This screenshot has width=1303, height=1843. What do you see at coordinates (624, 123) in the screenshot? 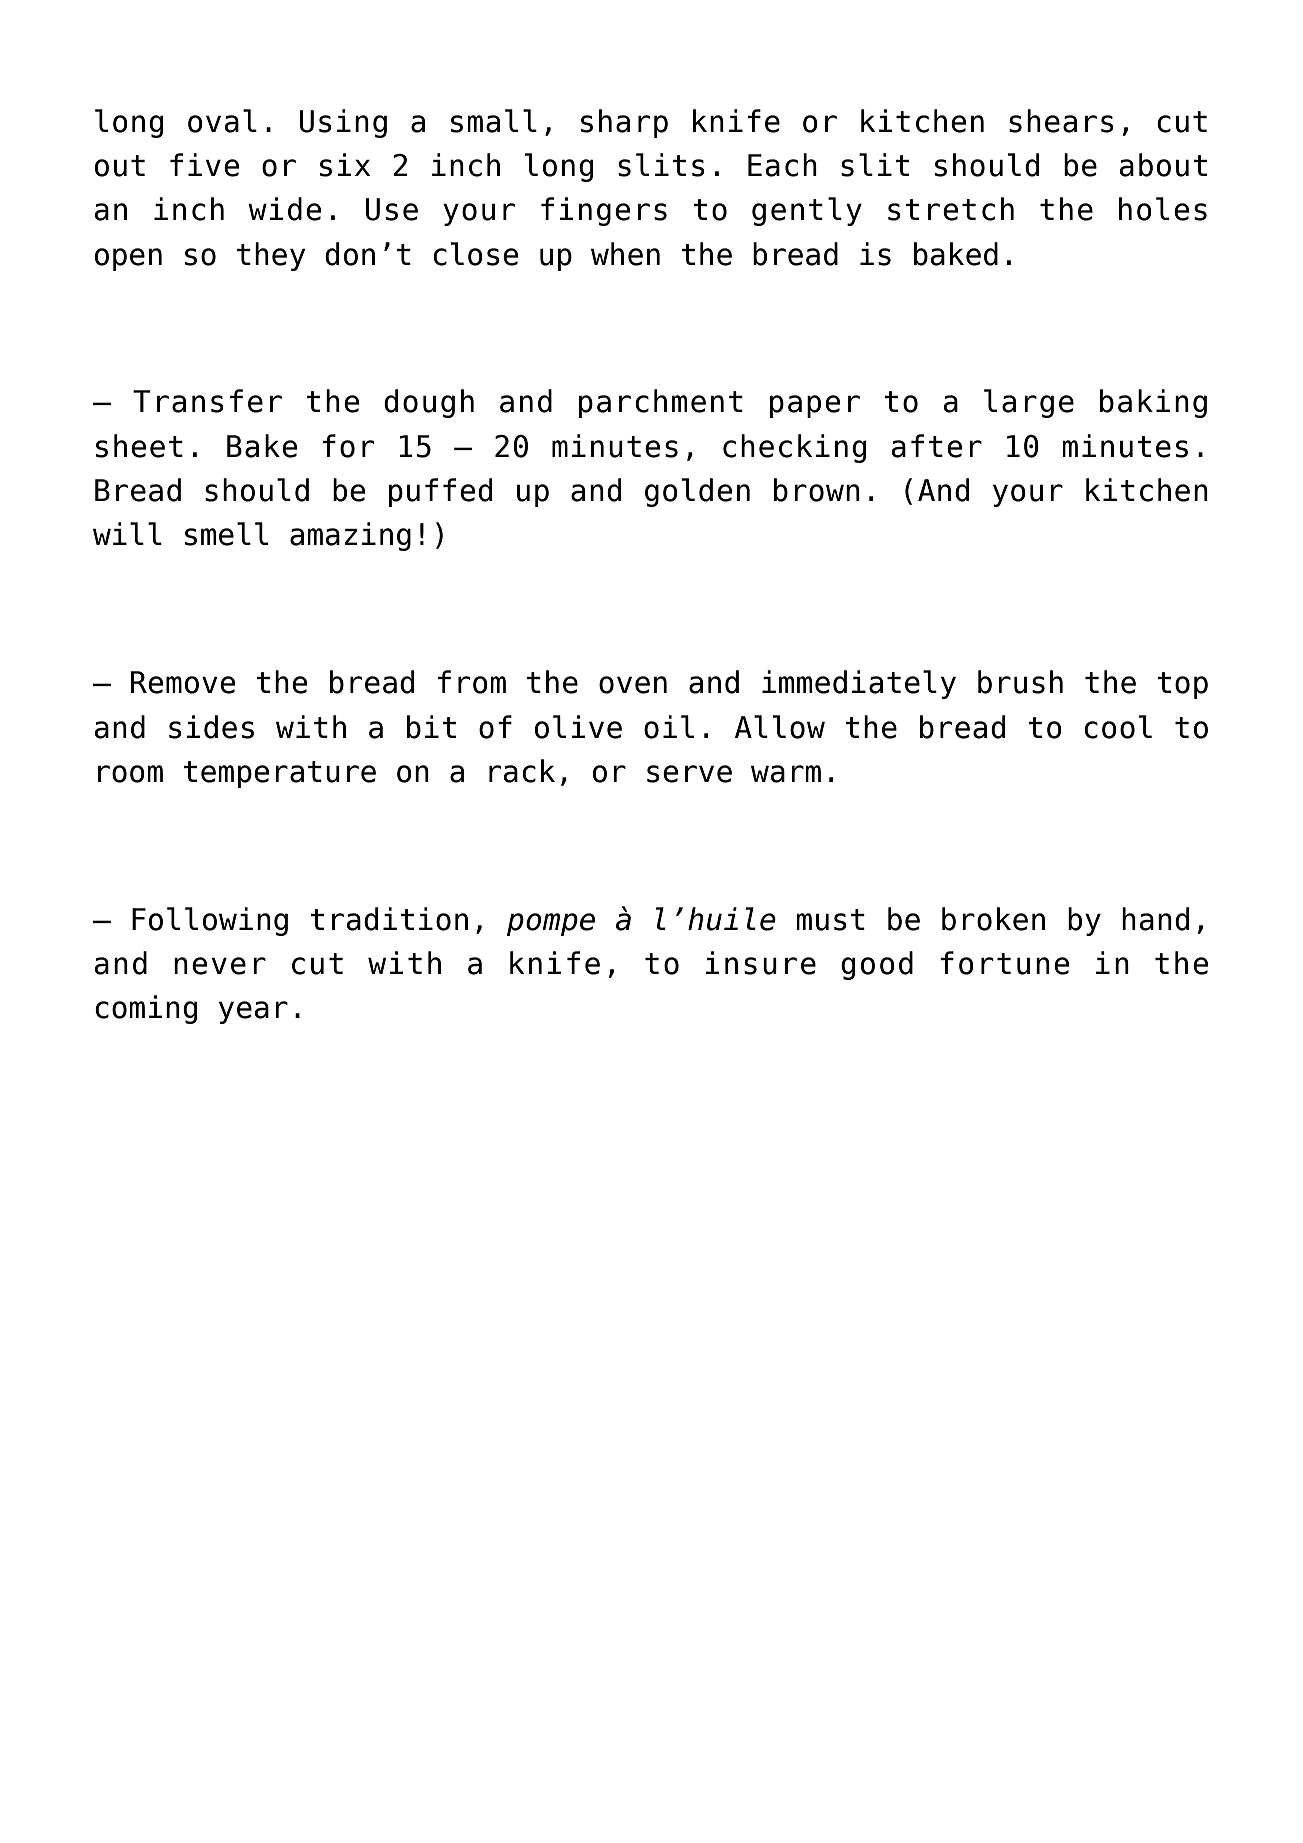
I see `sharp` at bounding box center [624, 123].
